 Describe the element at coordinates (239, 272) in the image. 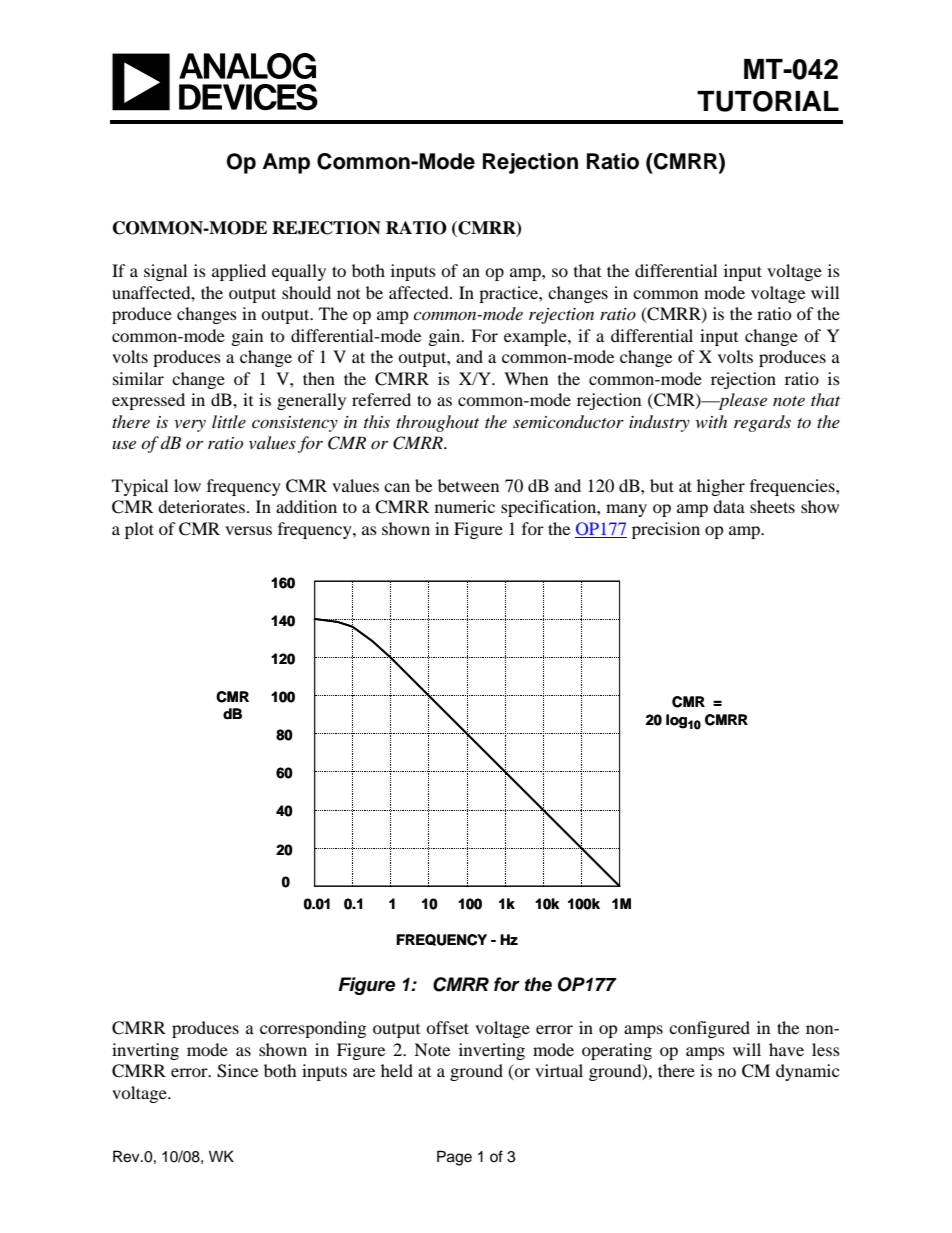

I see `applied` at that location.
